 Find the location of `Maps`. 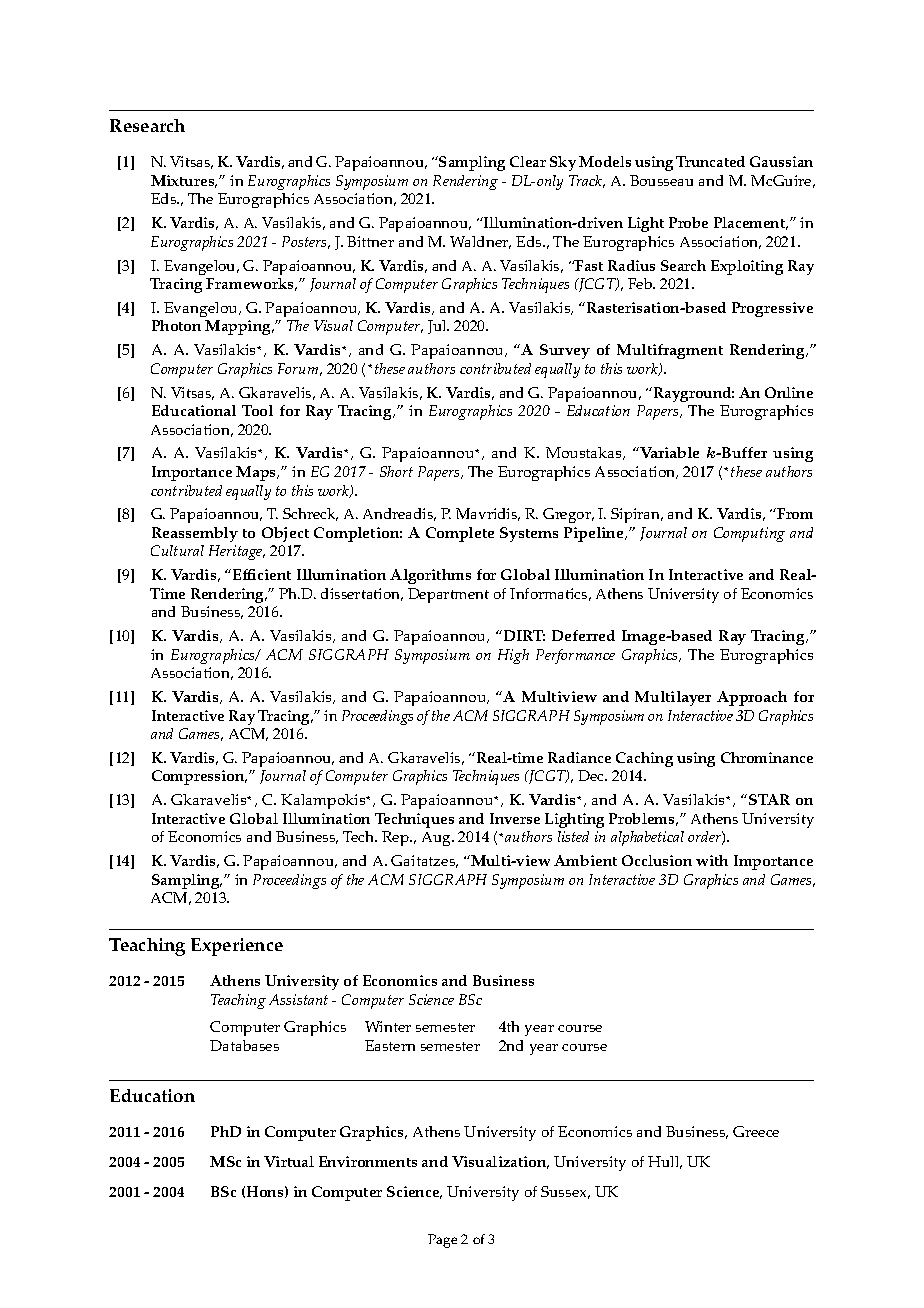

Maps is located at coordinates (257, 473).
